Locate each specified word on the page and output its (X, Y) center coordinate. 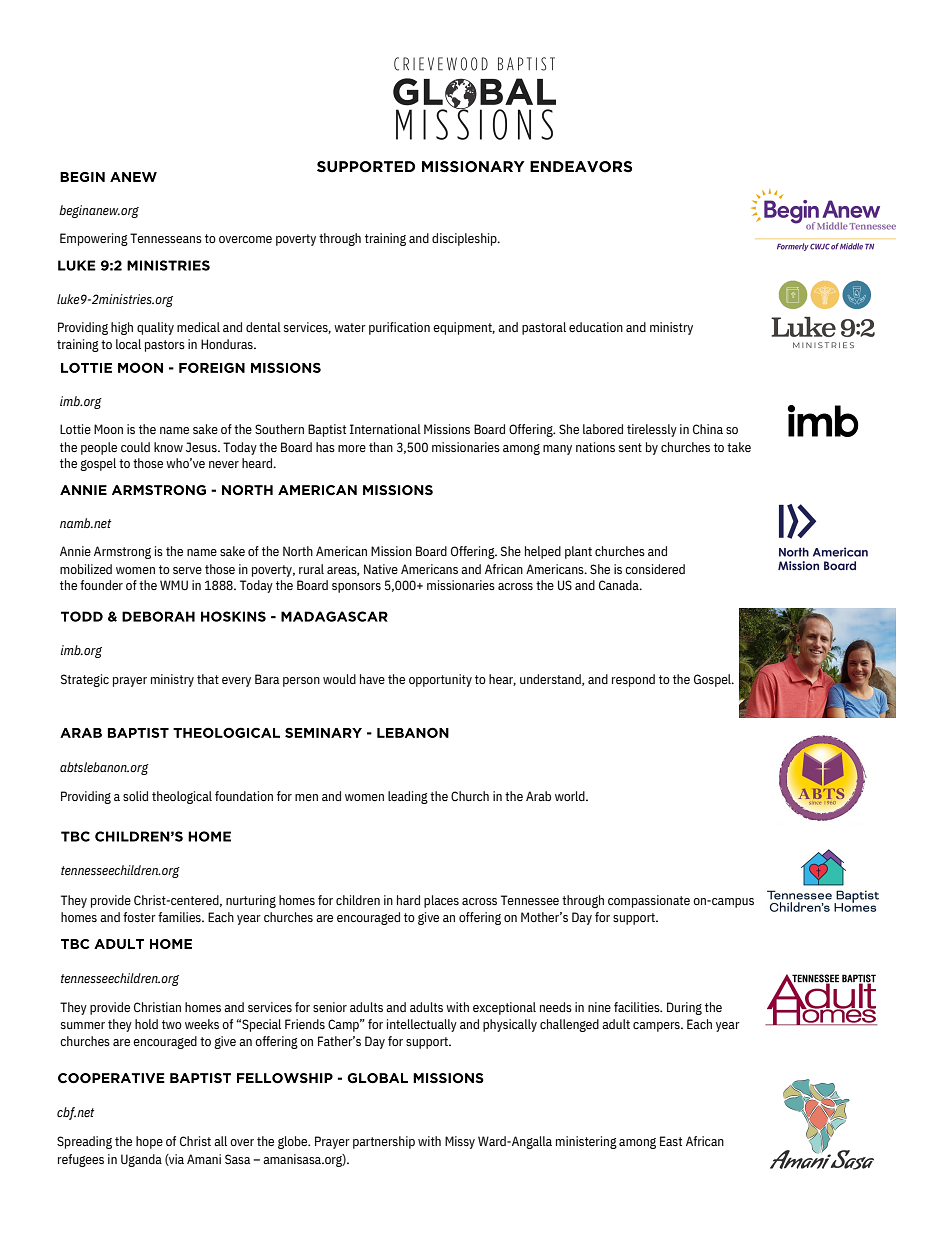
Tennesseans (166, 238)
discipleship (465, 239)
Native (381, 569)
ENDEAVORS (581, 167)
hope (149, 1142)
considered (655, 569)
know (168, 447)
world (571, 796)
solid (135, 796)
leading (408, 797)
